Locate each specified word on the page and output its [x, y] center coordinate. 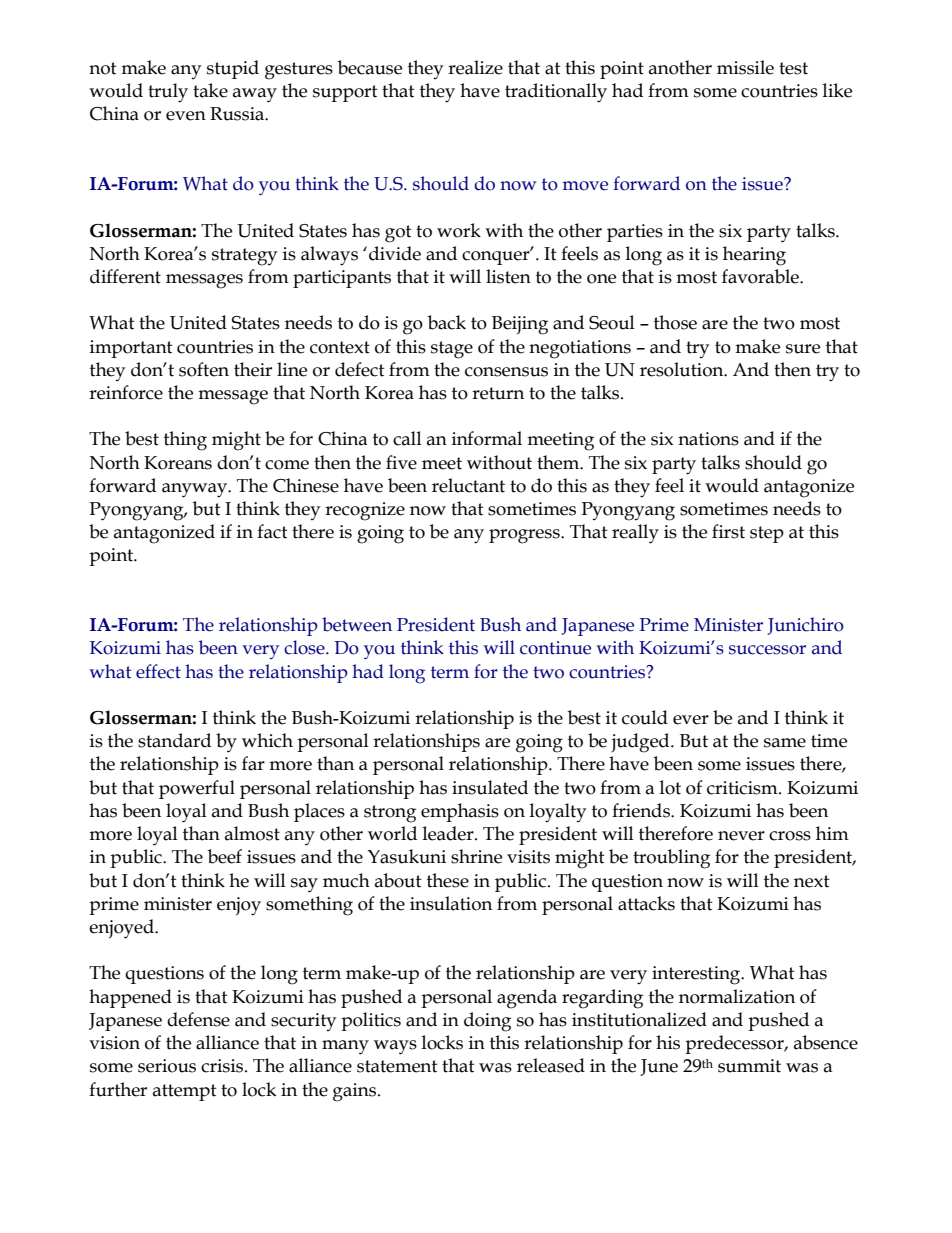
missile [745, 67]
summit [749, 1066]
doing [487, 1022]
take [210, 90]
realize [475, 67]
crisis [223, 1066]
